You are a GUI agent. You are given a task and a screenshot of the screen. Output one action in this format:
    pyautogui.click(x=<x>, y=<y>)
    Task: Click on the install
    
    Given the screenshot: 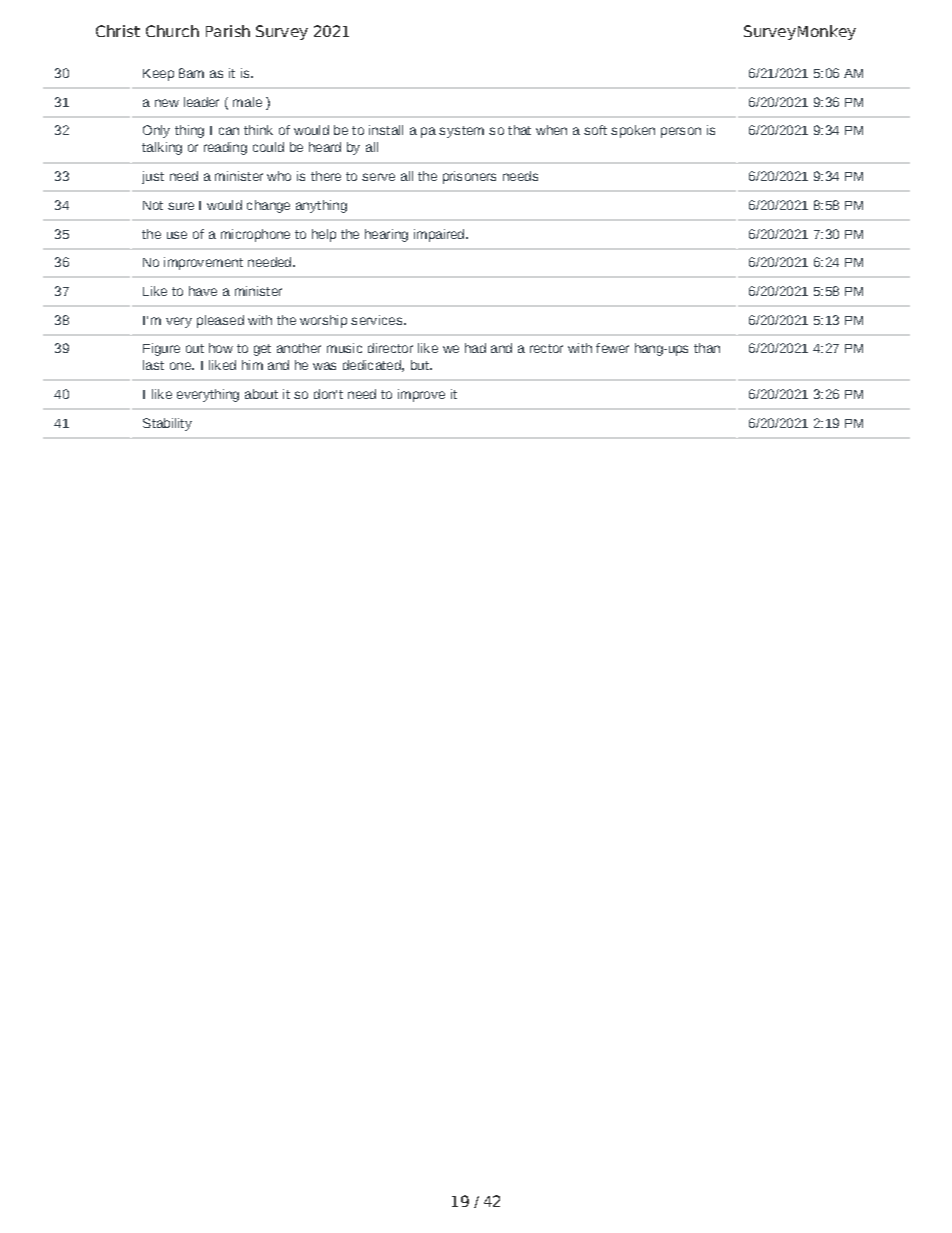 What is the action you would take?
    pyautogui.click(x=386, y=130)
